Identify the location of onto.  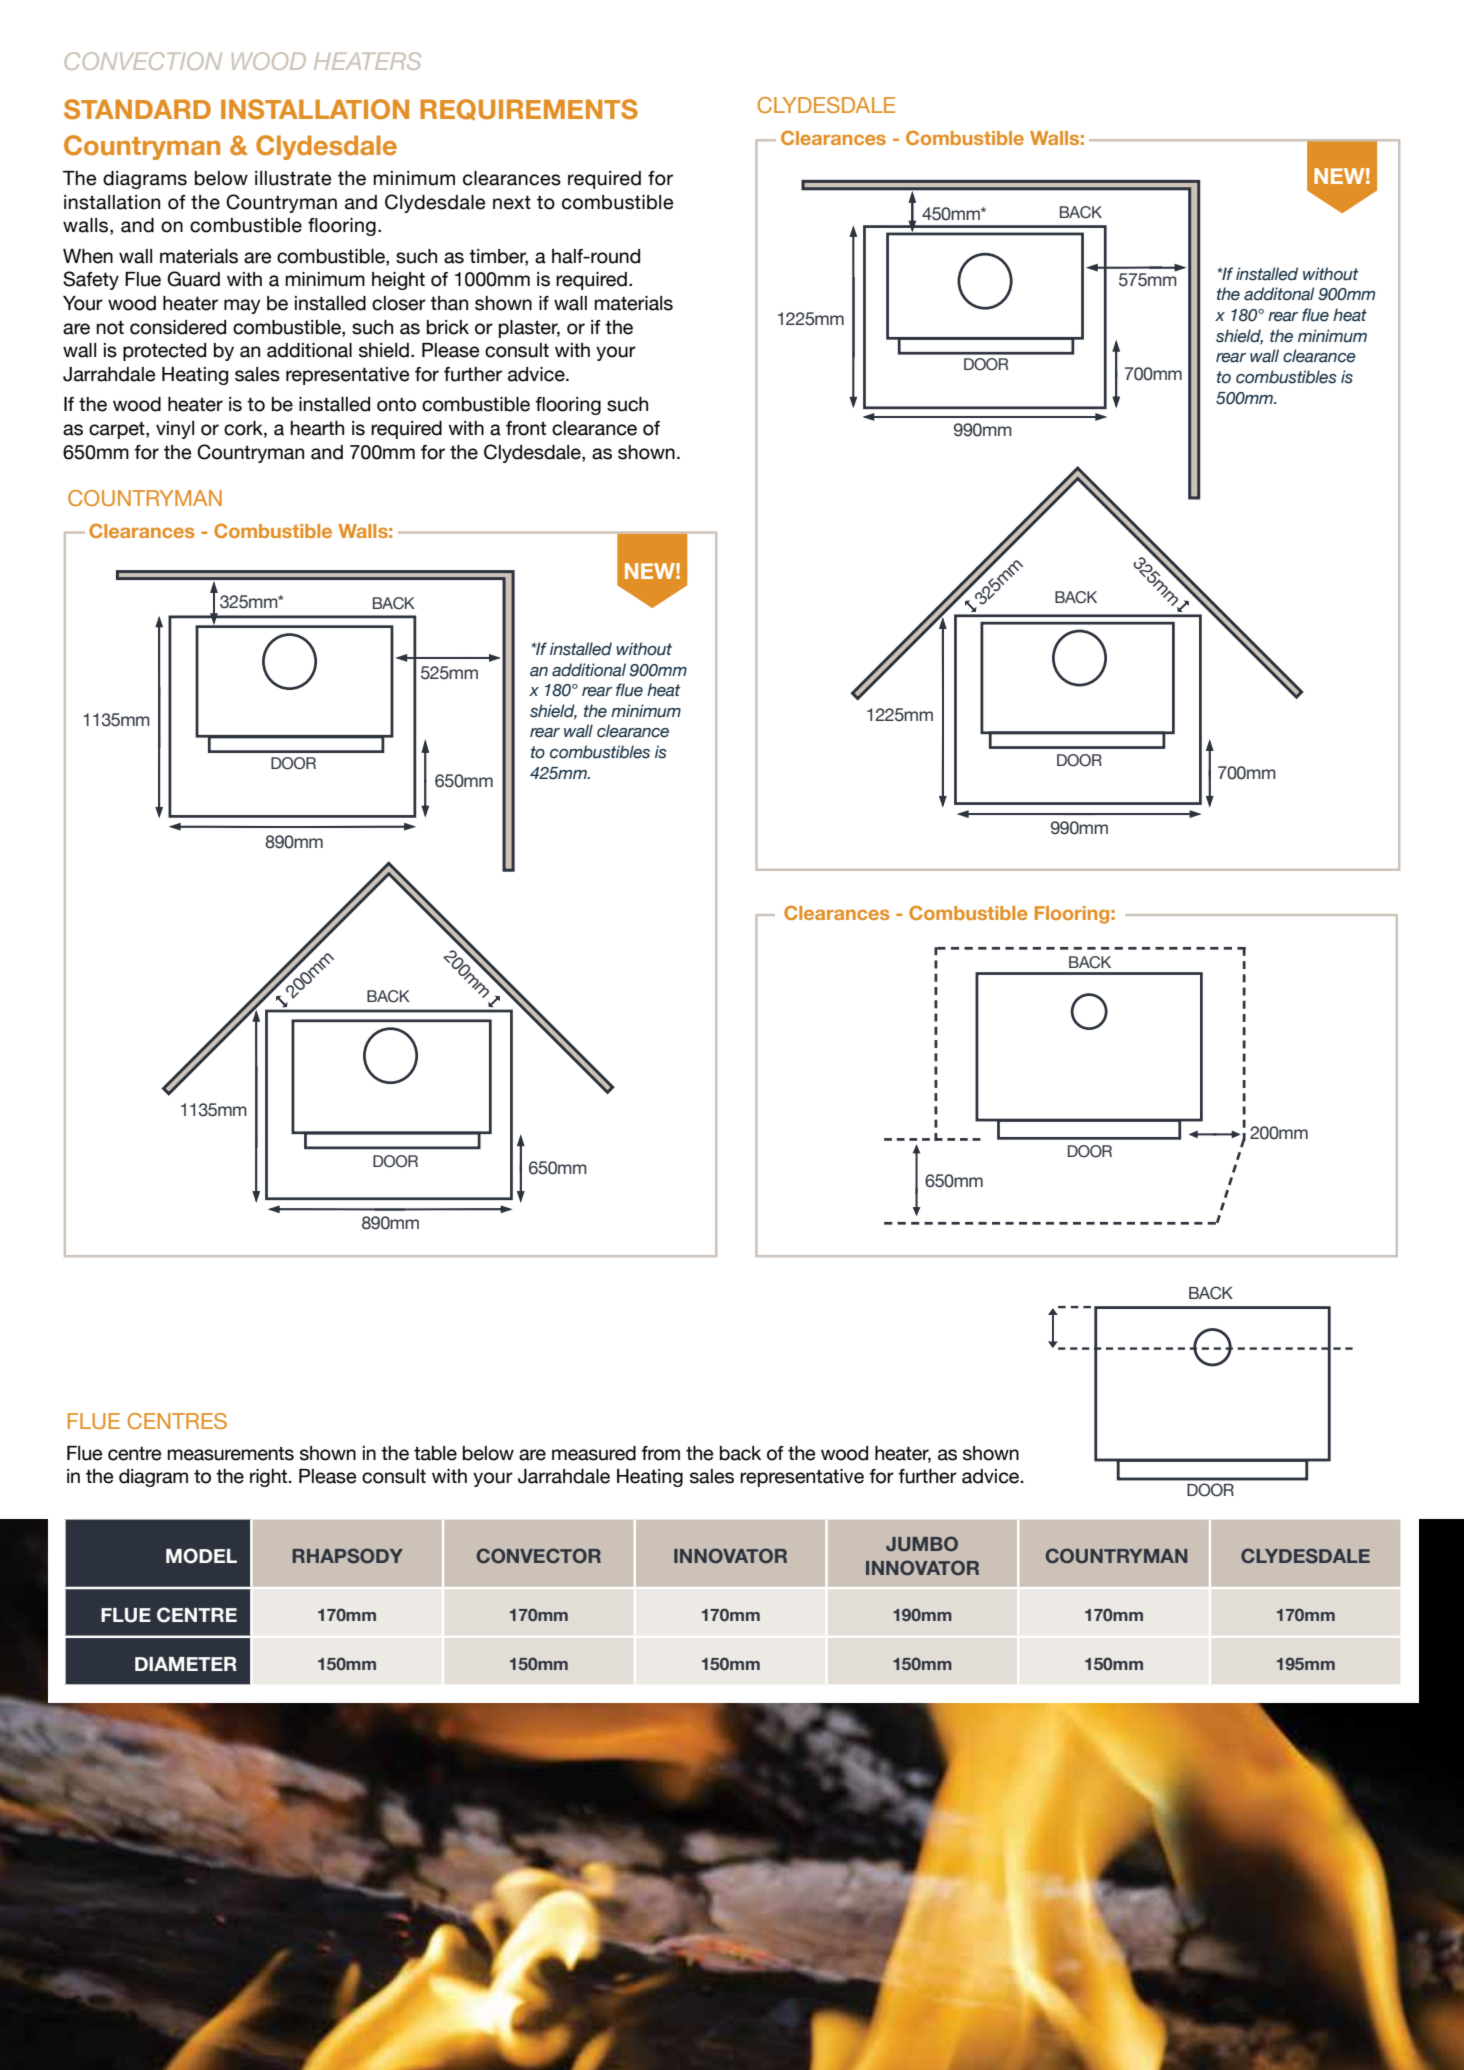
(396, 404).
